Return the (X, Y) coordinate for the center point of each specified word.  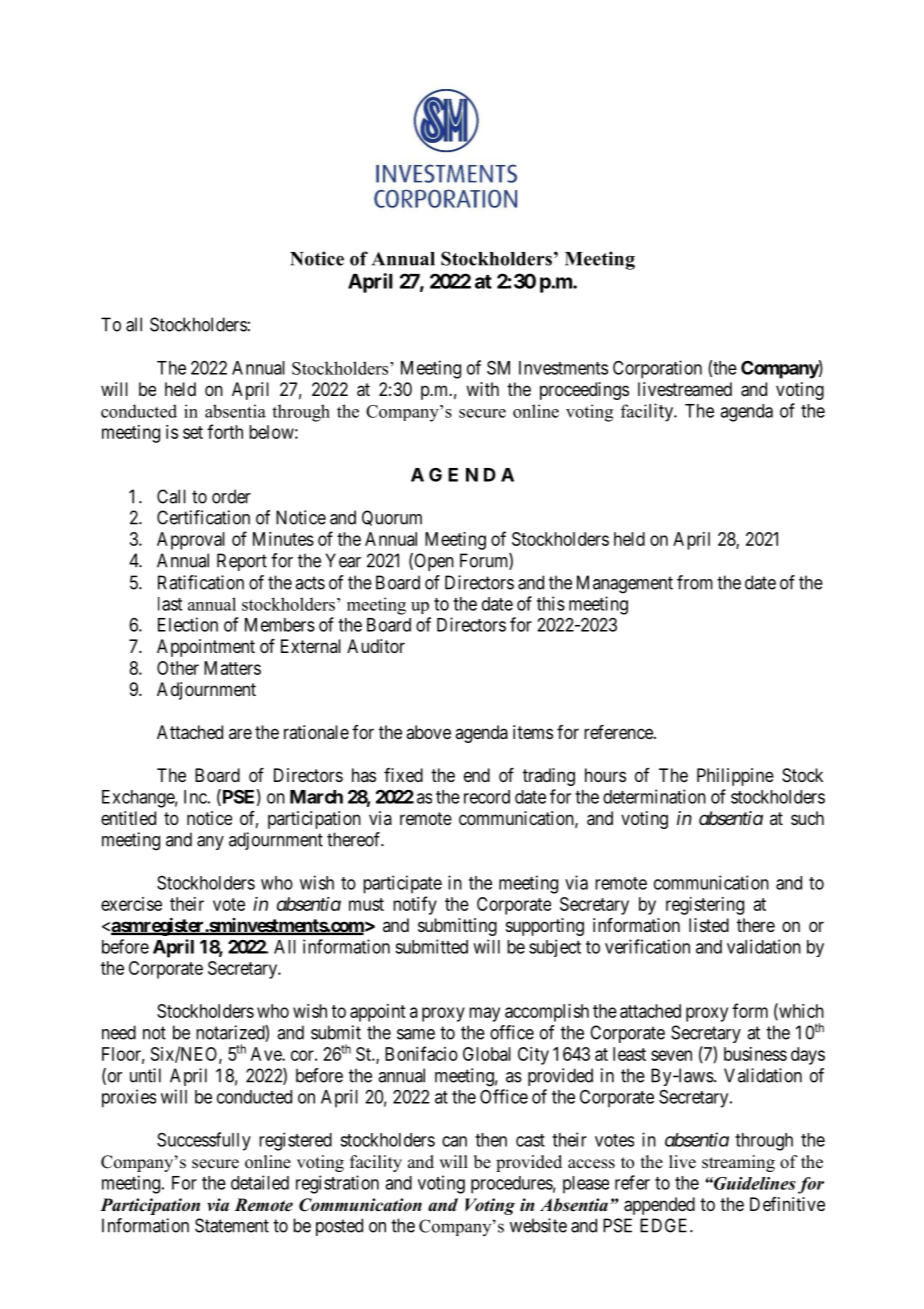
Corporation (657, 369)
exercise (131, 904)
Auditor (376, 646)
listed (709, 925)
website (538, 1225)
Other (178, 668)
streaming (738, 1163)
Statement (232, 1225)
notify (415, 905)
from (695, 582)
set (193, 432)
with (482, 389)
